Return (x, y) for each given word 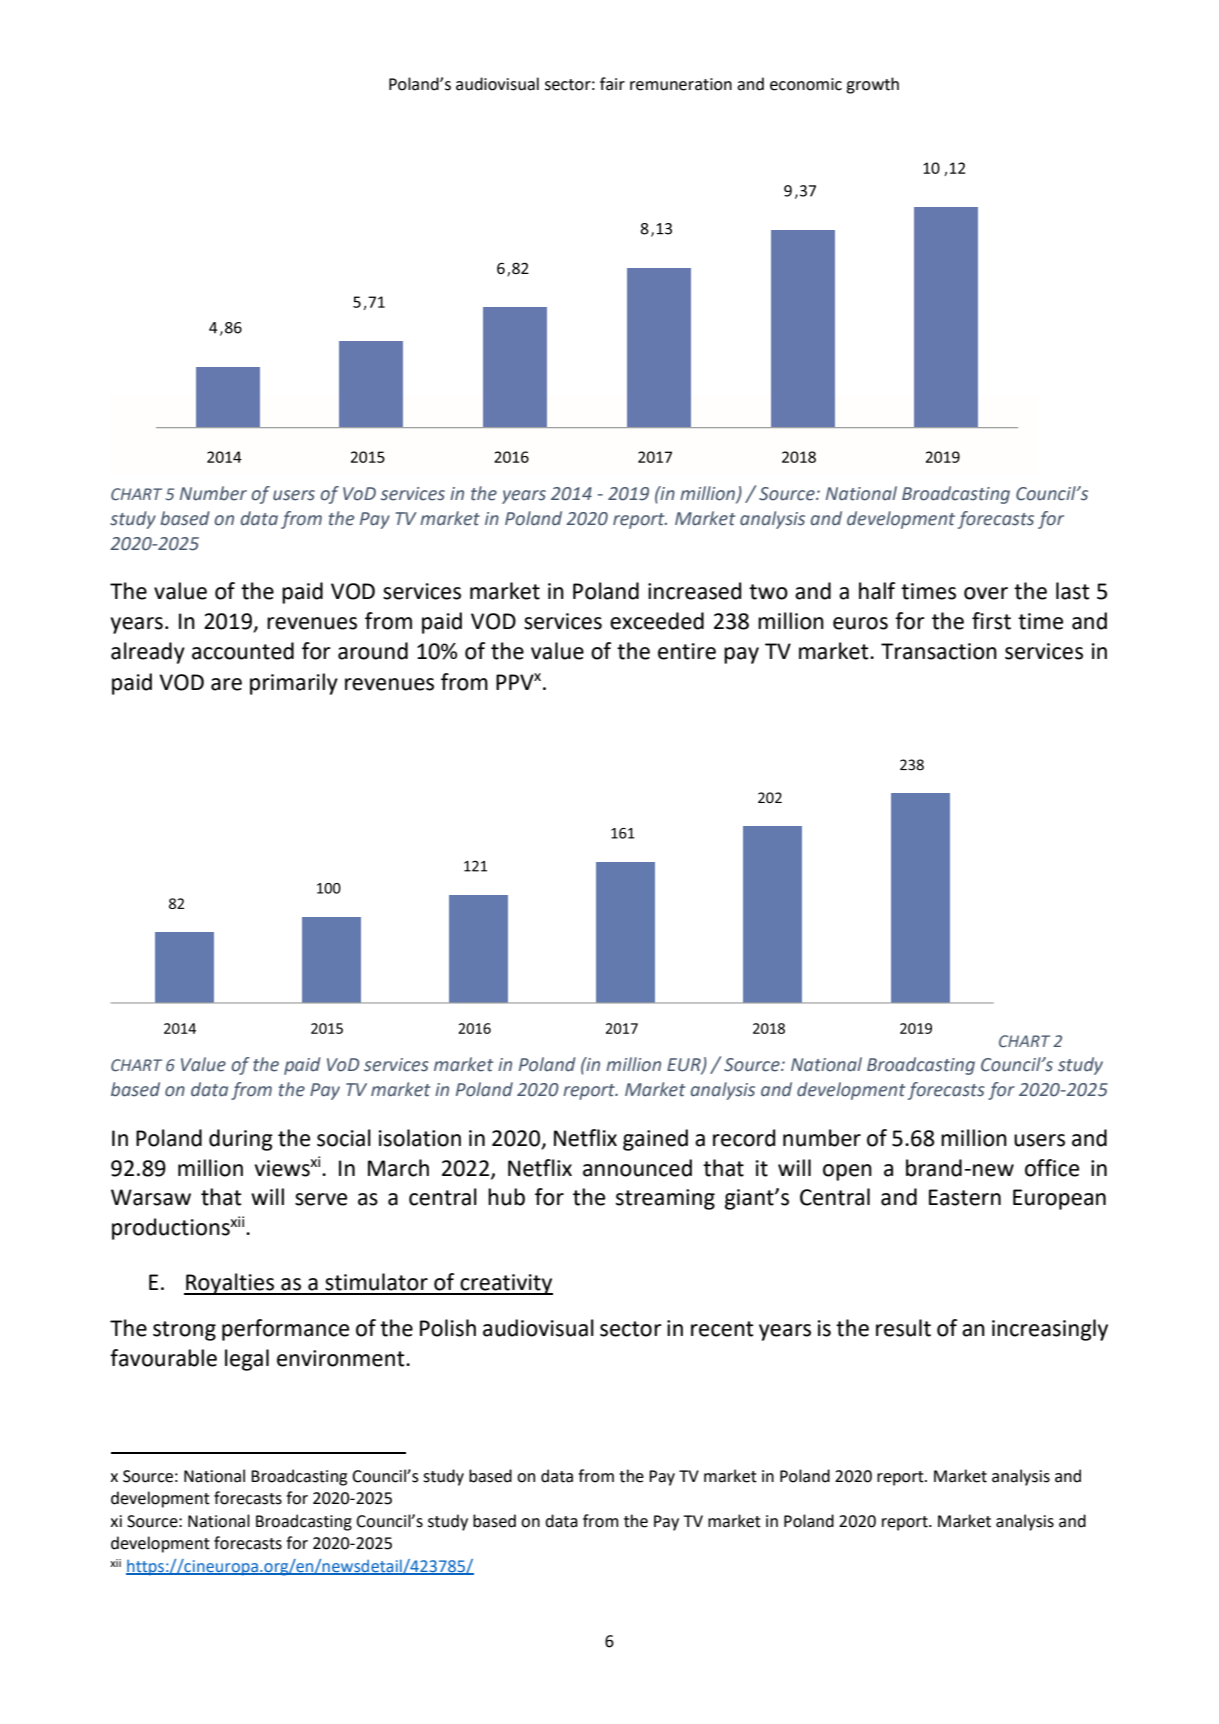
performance (285, 1330)
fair (612, 84)
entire (687, 651)
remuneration (681, 84)
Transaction (939, 651)
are (226, 684)
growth (872, 85)
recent (722, 1329)
